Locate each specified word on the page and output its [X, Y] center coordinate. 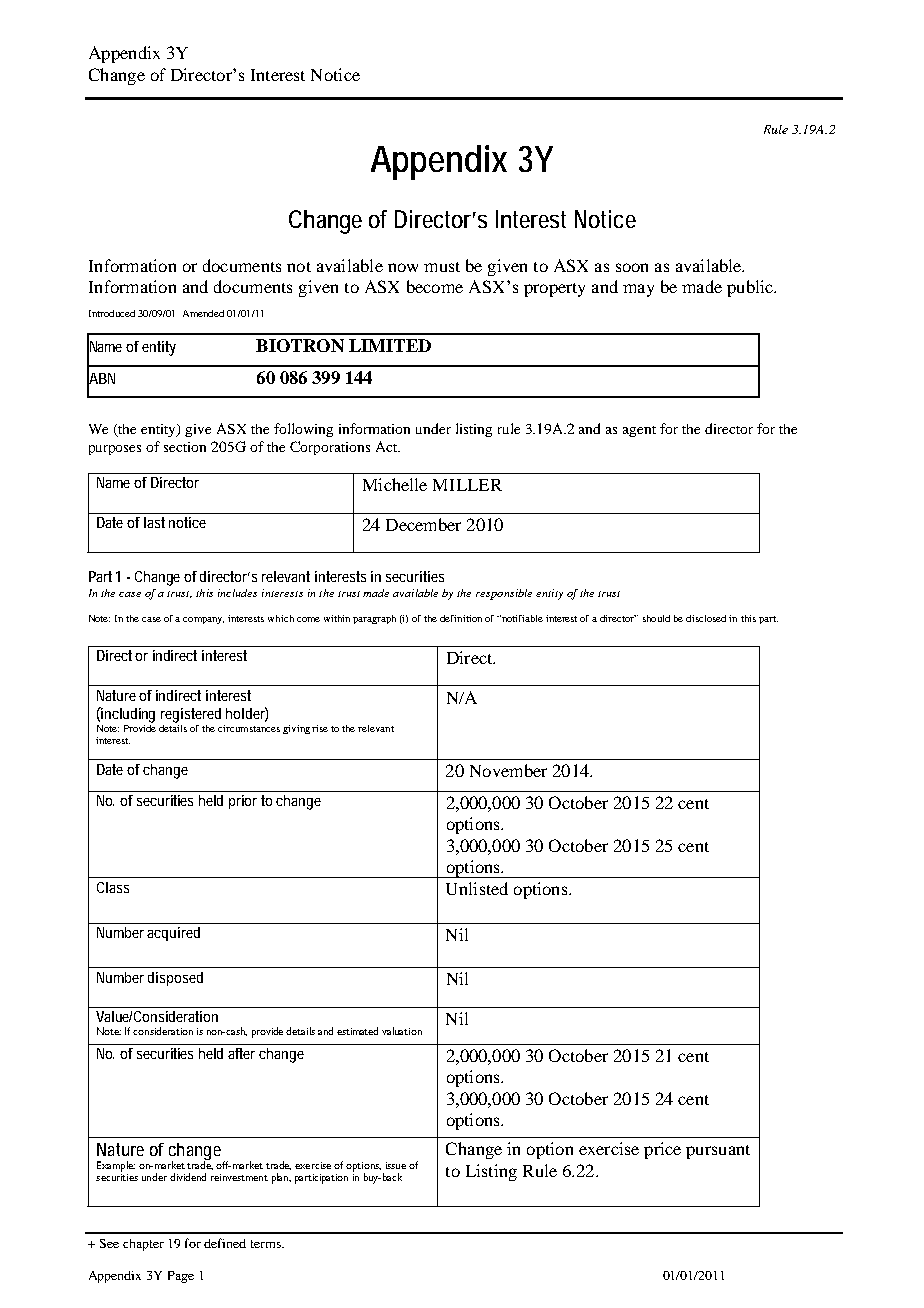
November [508, 770]
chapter [143, 1245]
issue [396, 1165]
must [442, 267]
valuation [402, 1031]
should [656, 618]
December [423, 524]
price [662, 1150]
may [638, 290]
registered [191, 715]
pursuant [718, 1152]
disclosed [706, 618]
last [154, 522]
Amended [203, 313]
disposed [175, 979]
